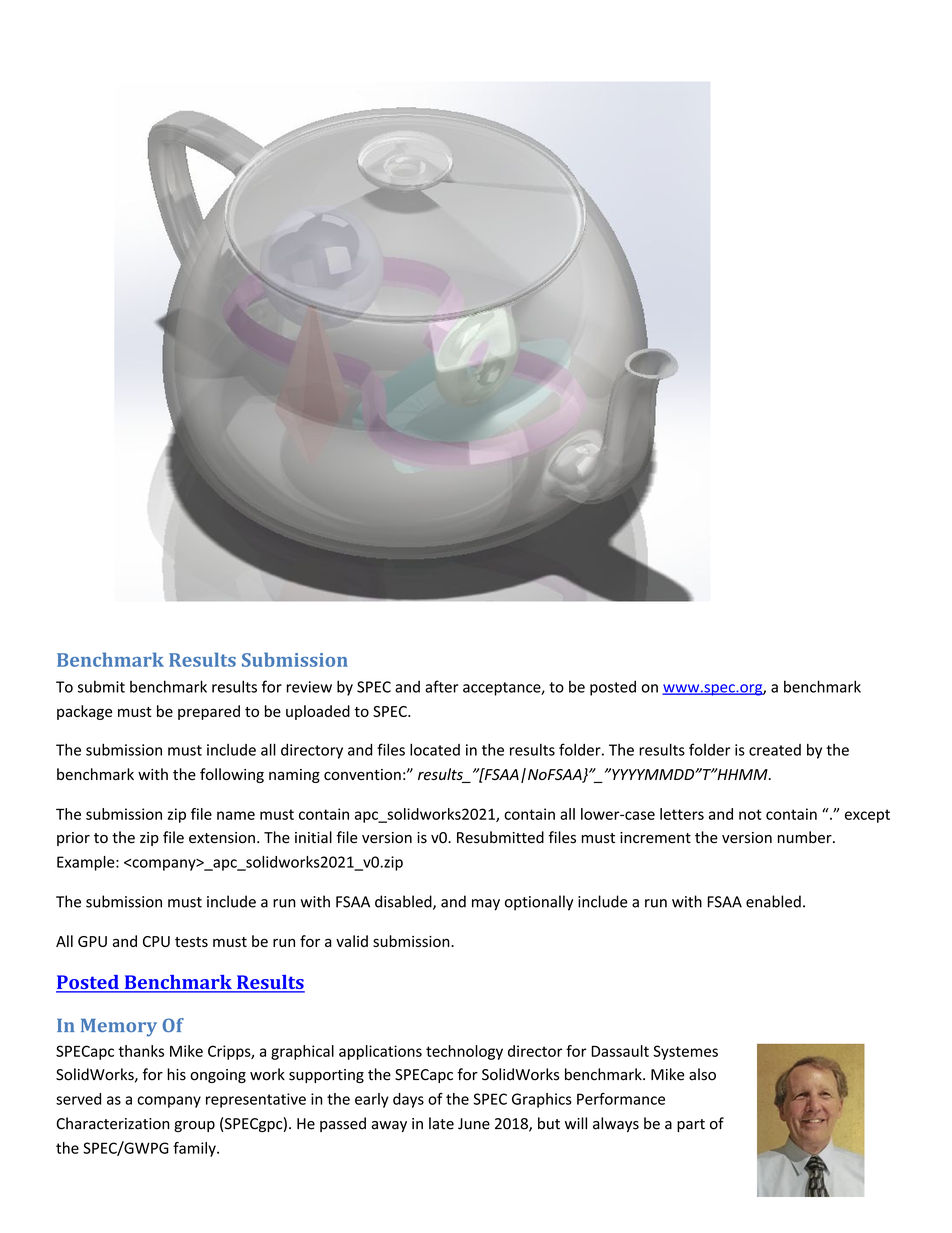 Image resolution: width=952 pixels, height=1233 pixels. Describe the element at coordinates (209, 712) in the document. I see `prepared` at that location.
